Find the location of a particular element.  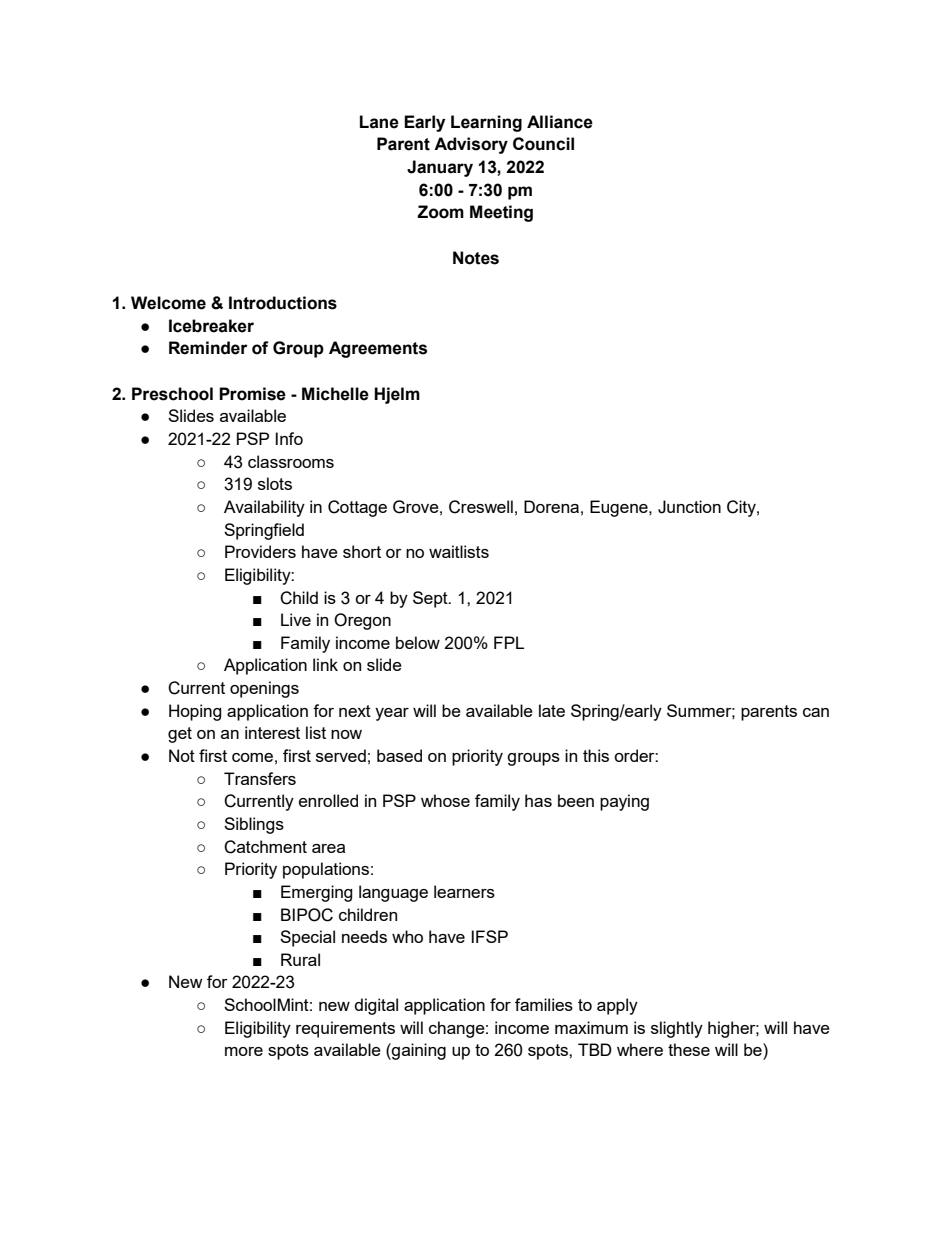

Siblings is located at coordinates (254, 825).
